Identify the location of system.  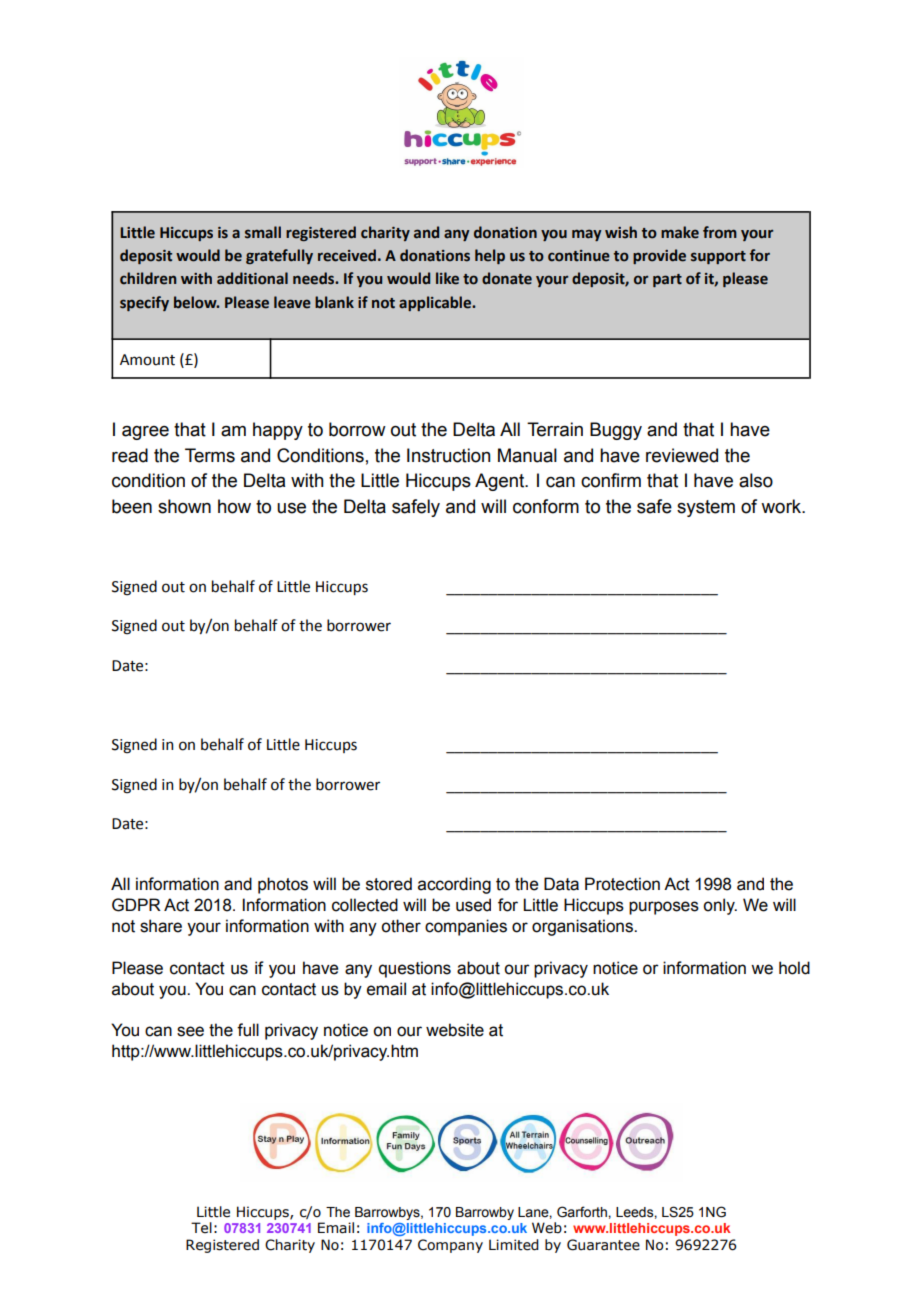
(706, 508).
